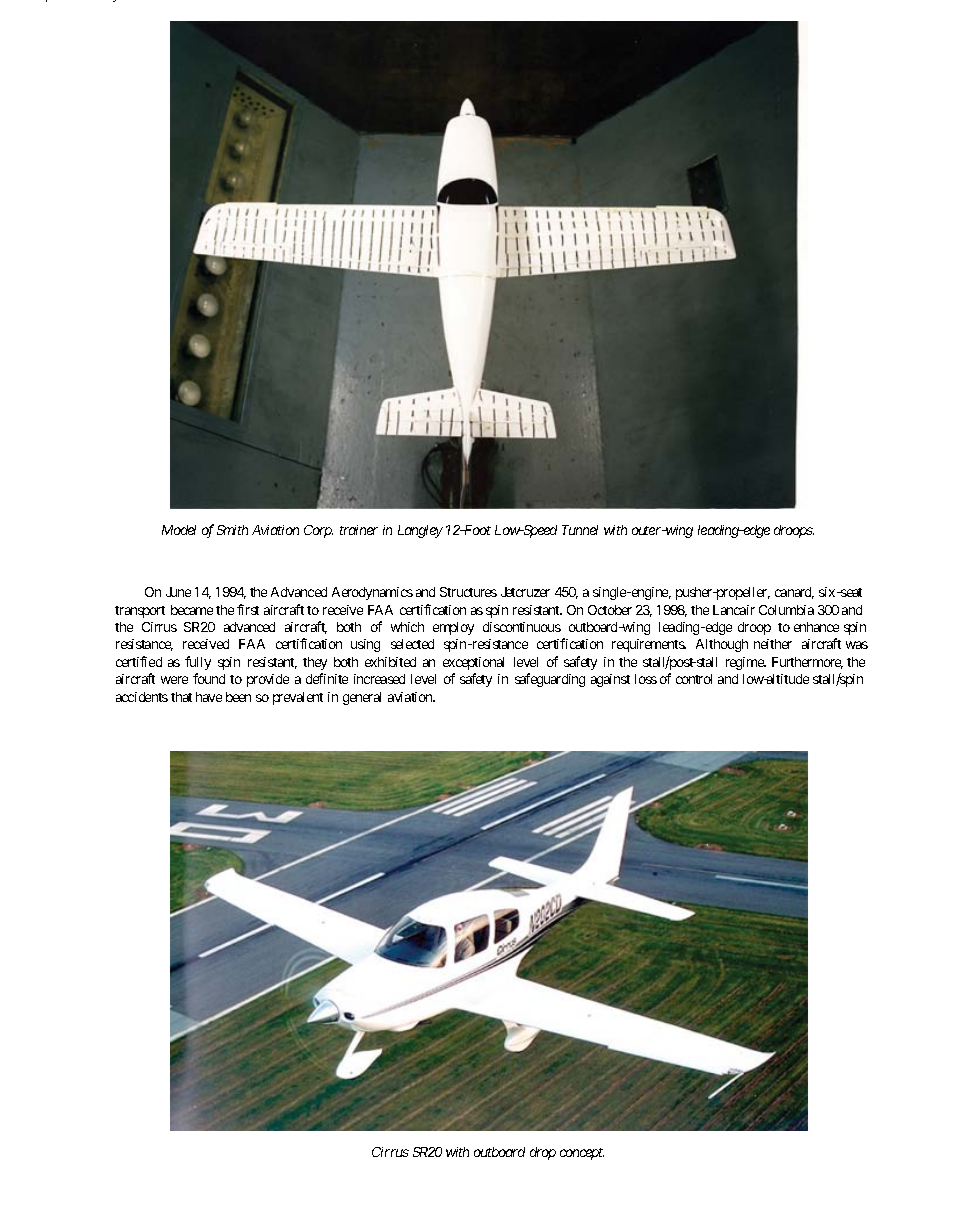 This screenshot has height=1227, width=980. What do you see at coordinates (362, 698) in the screenshot?
I see `general` at bounding box center [362, 698].
